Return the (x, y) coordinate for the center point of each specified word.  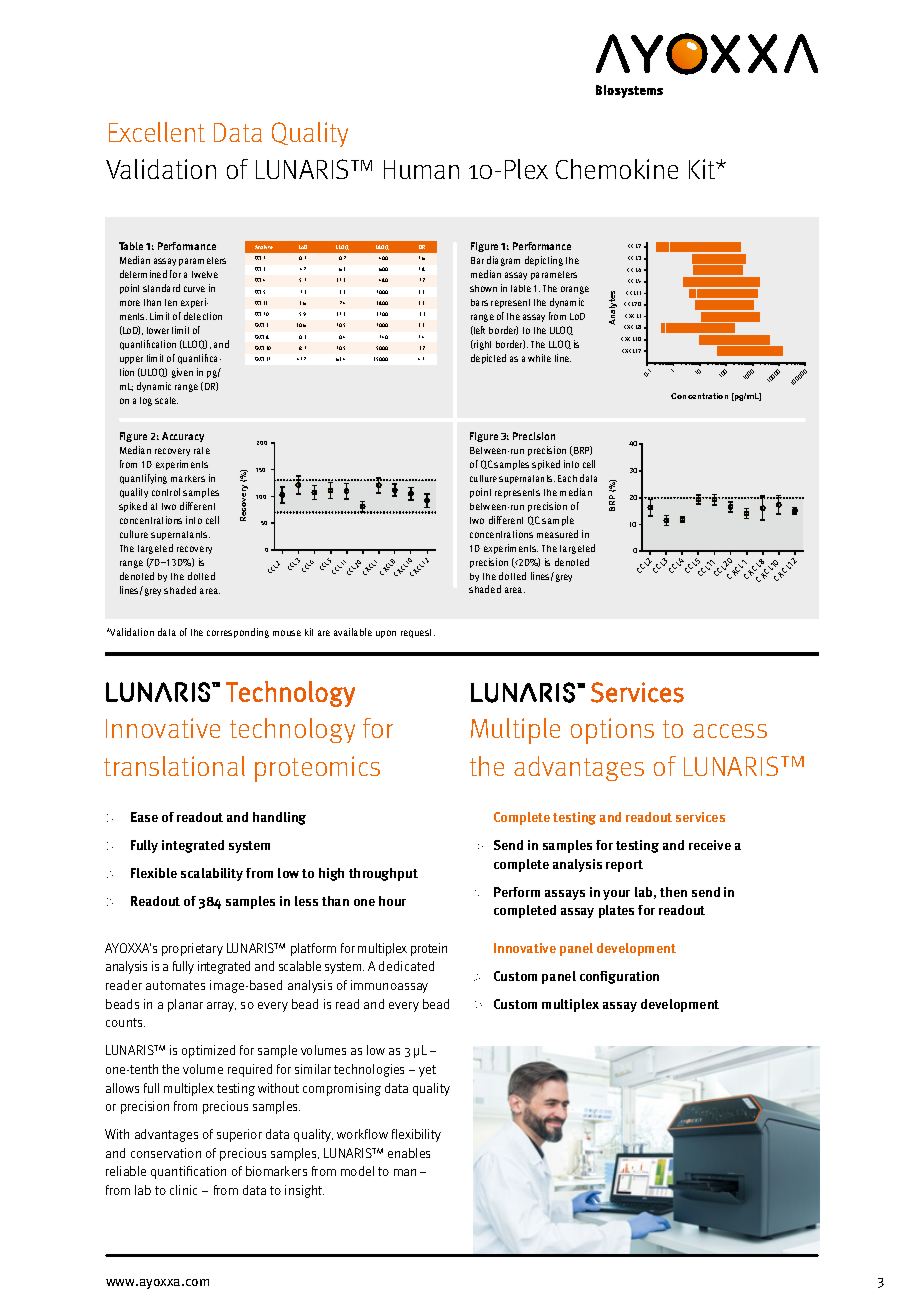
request (418, 633)
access (730, 731)
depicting (544, 261)
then (673, 892)
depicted (488, 359)
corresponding (238, 633)
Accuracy (183, 437)
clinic (183, 1190)
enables (409, 1153)
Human (421, 169)
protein (429, 949)
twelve (205, 274)
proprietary (192, 949)
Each (567, 478)
